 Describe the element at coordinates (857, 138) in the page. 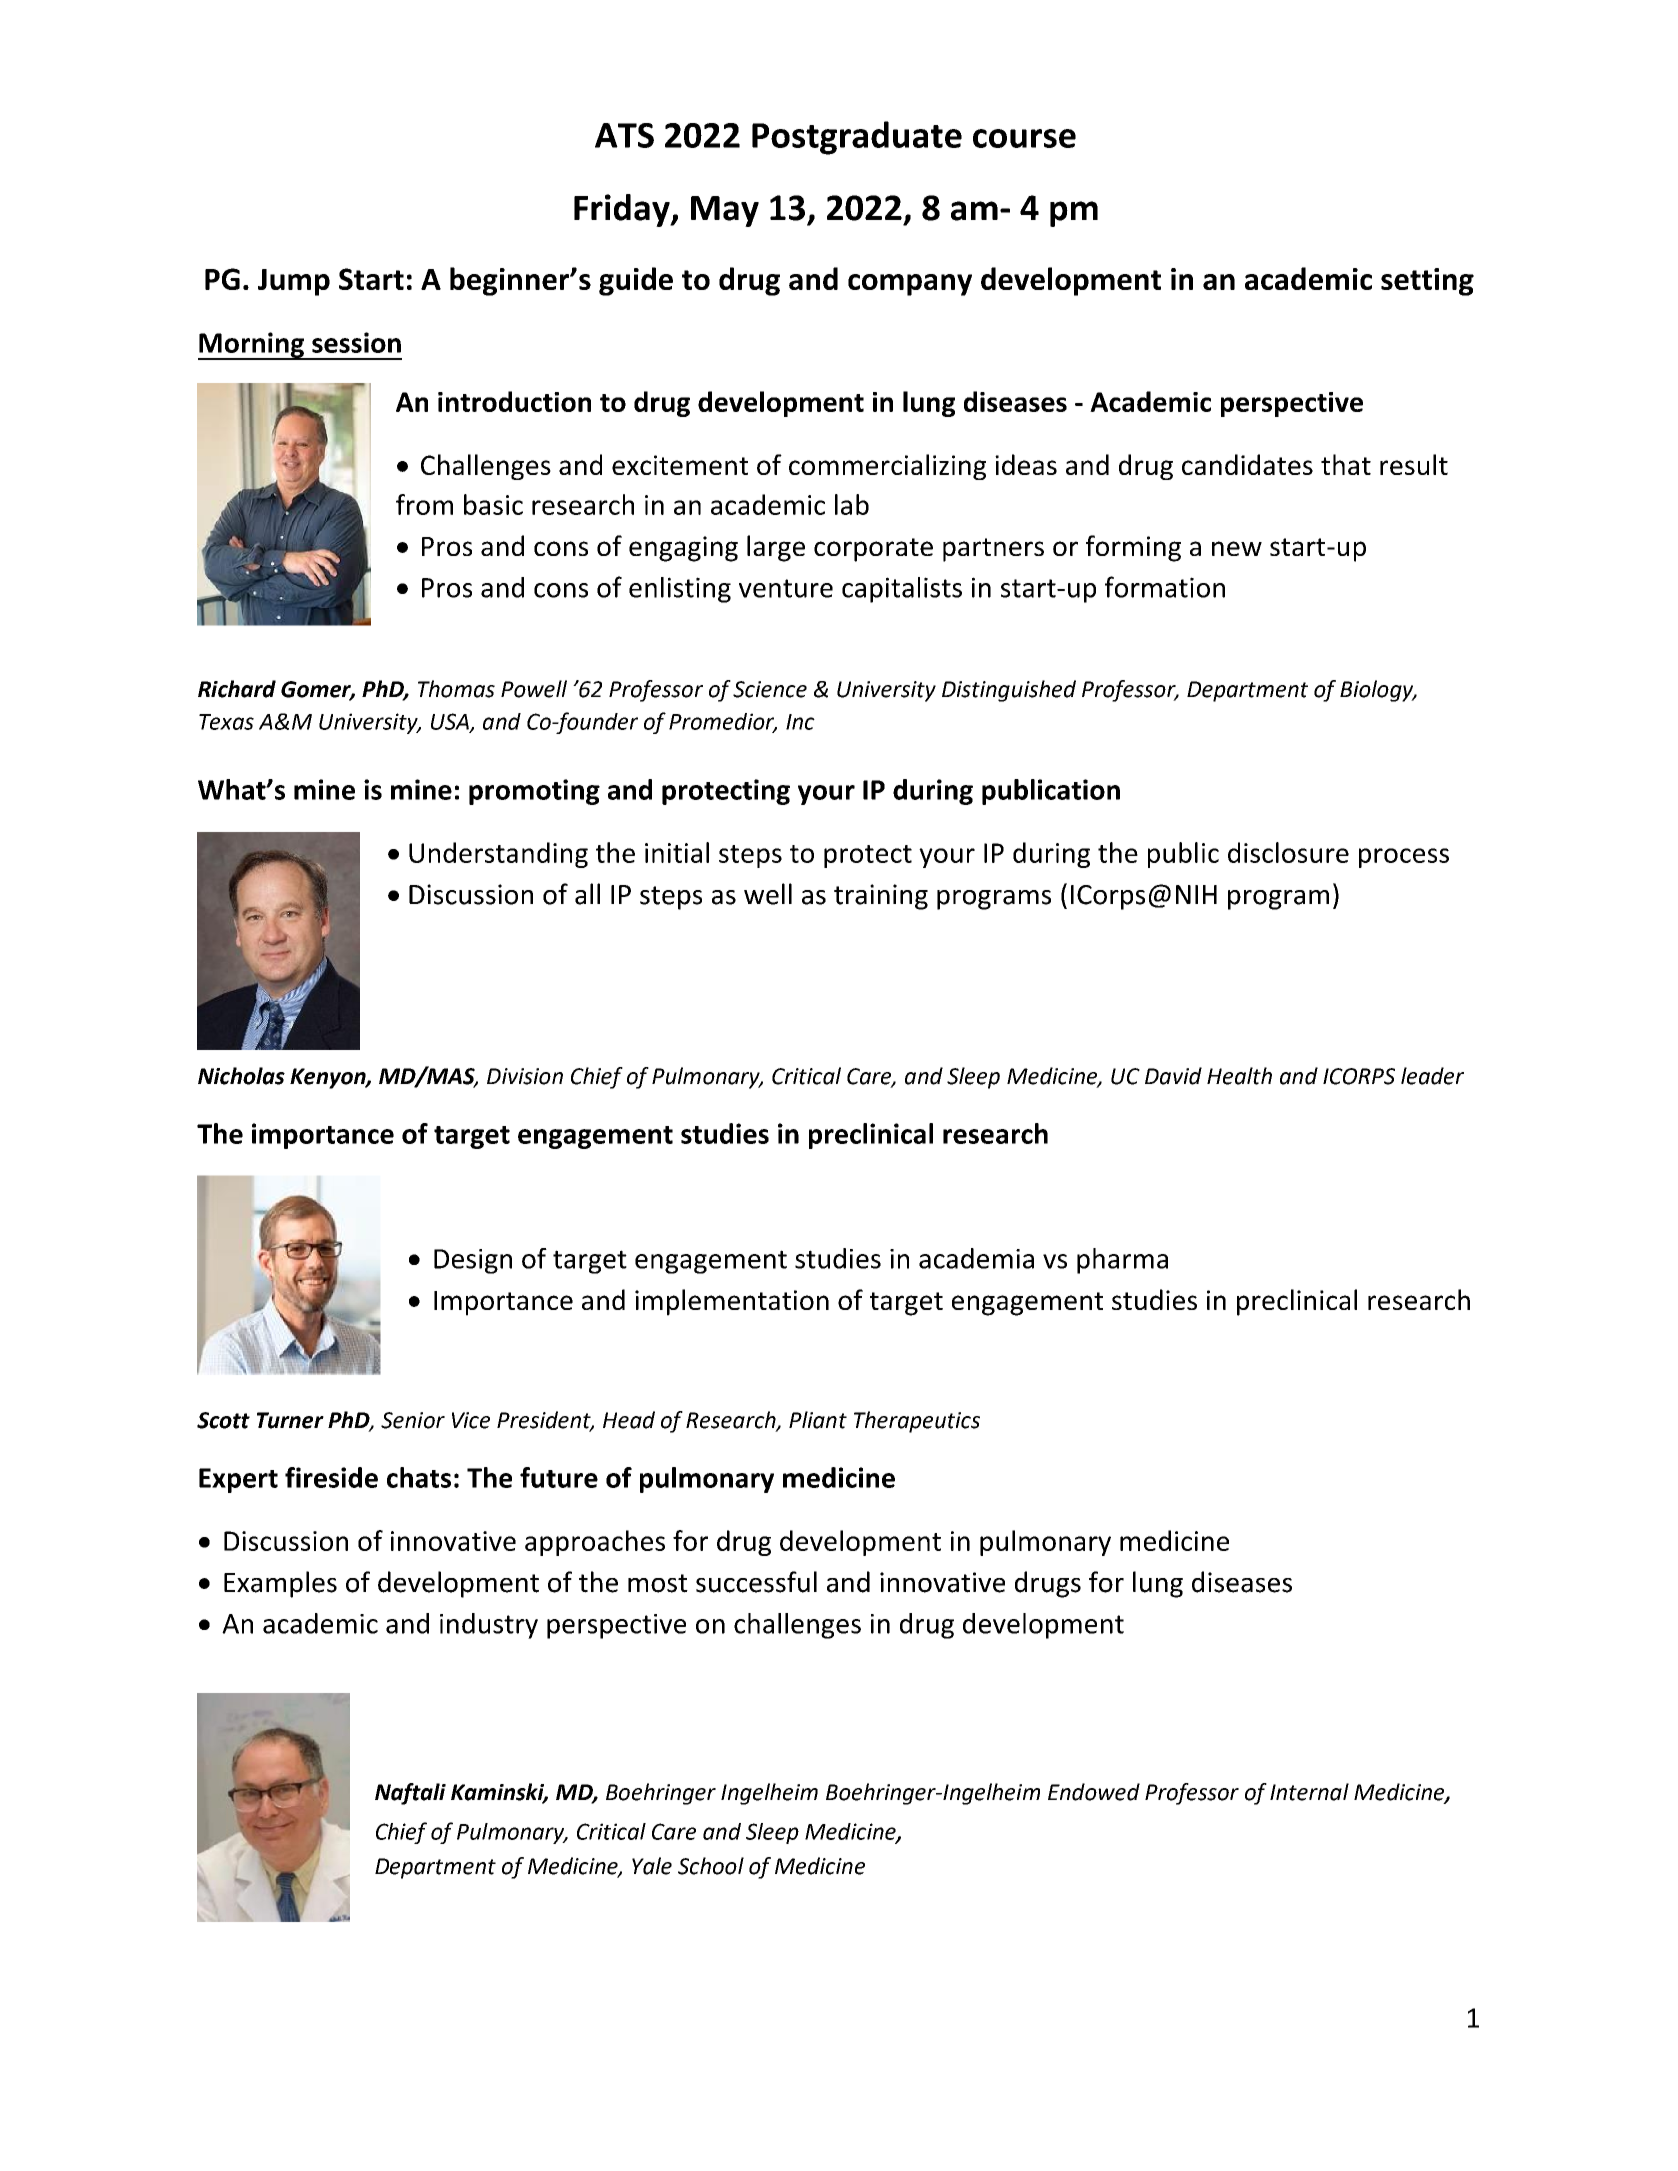

I see `Postgraduate` at that location.
